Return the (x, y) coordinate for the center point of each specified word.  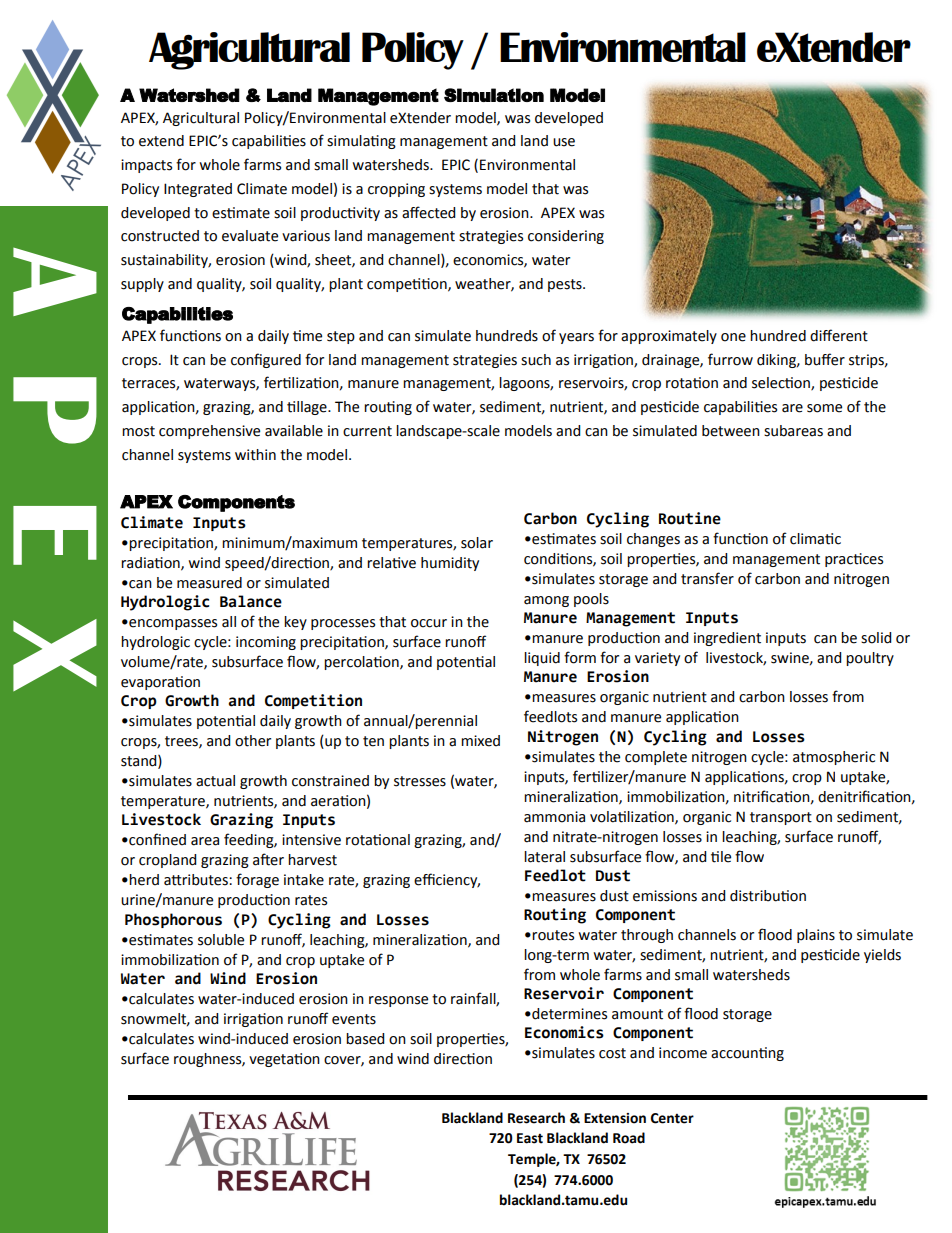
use (564, 142)
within (255, 455)
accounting (747, 1054)
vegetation (284, 1060)
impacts (146, 166)
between (731, 431)
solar (477, 543)
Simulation (494, 95)
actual (215, 781)
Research (536, 1118)
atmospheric (834, 758)
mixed (480, 741)
